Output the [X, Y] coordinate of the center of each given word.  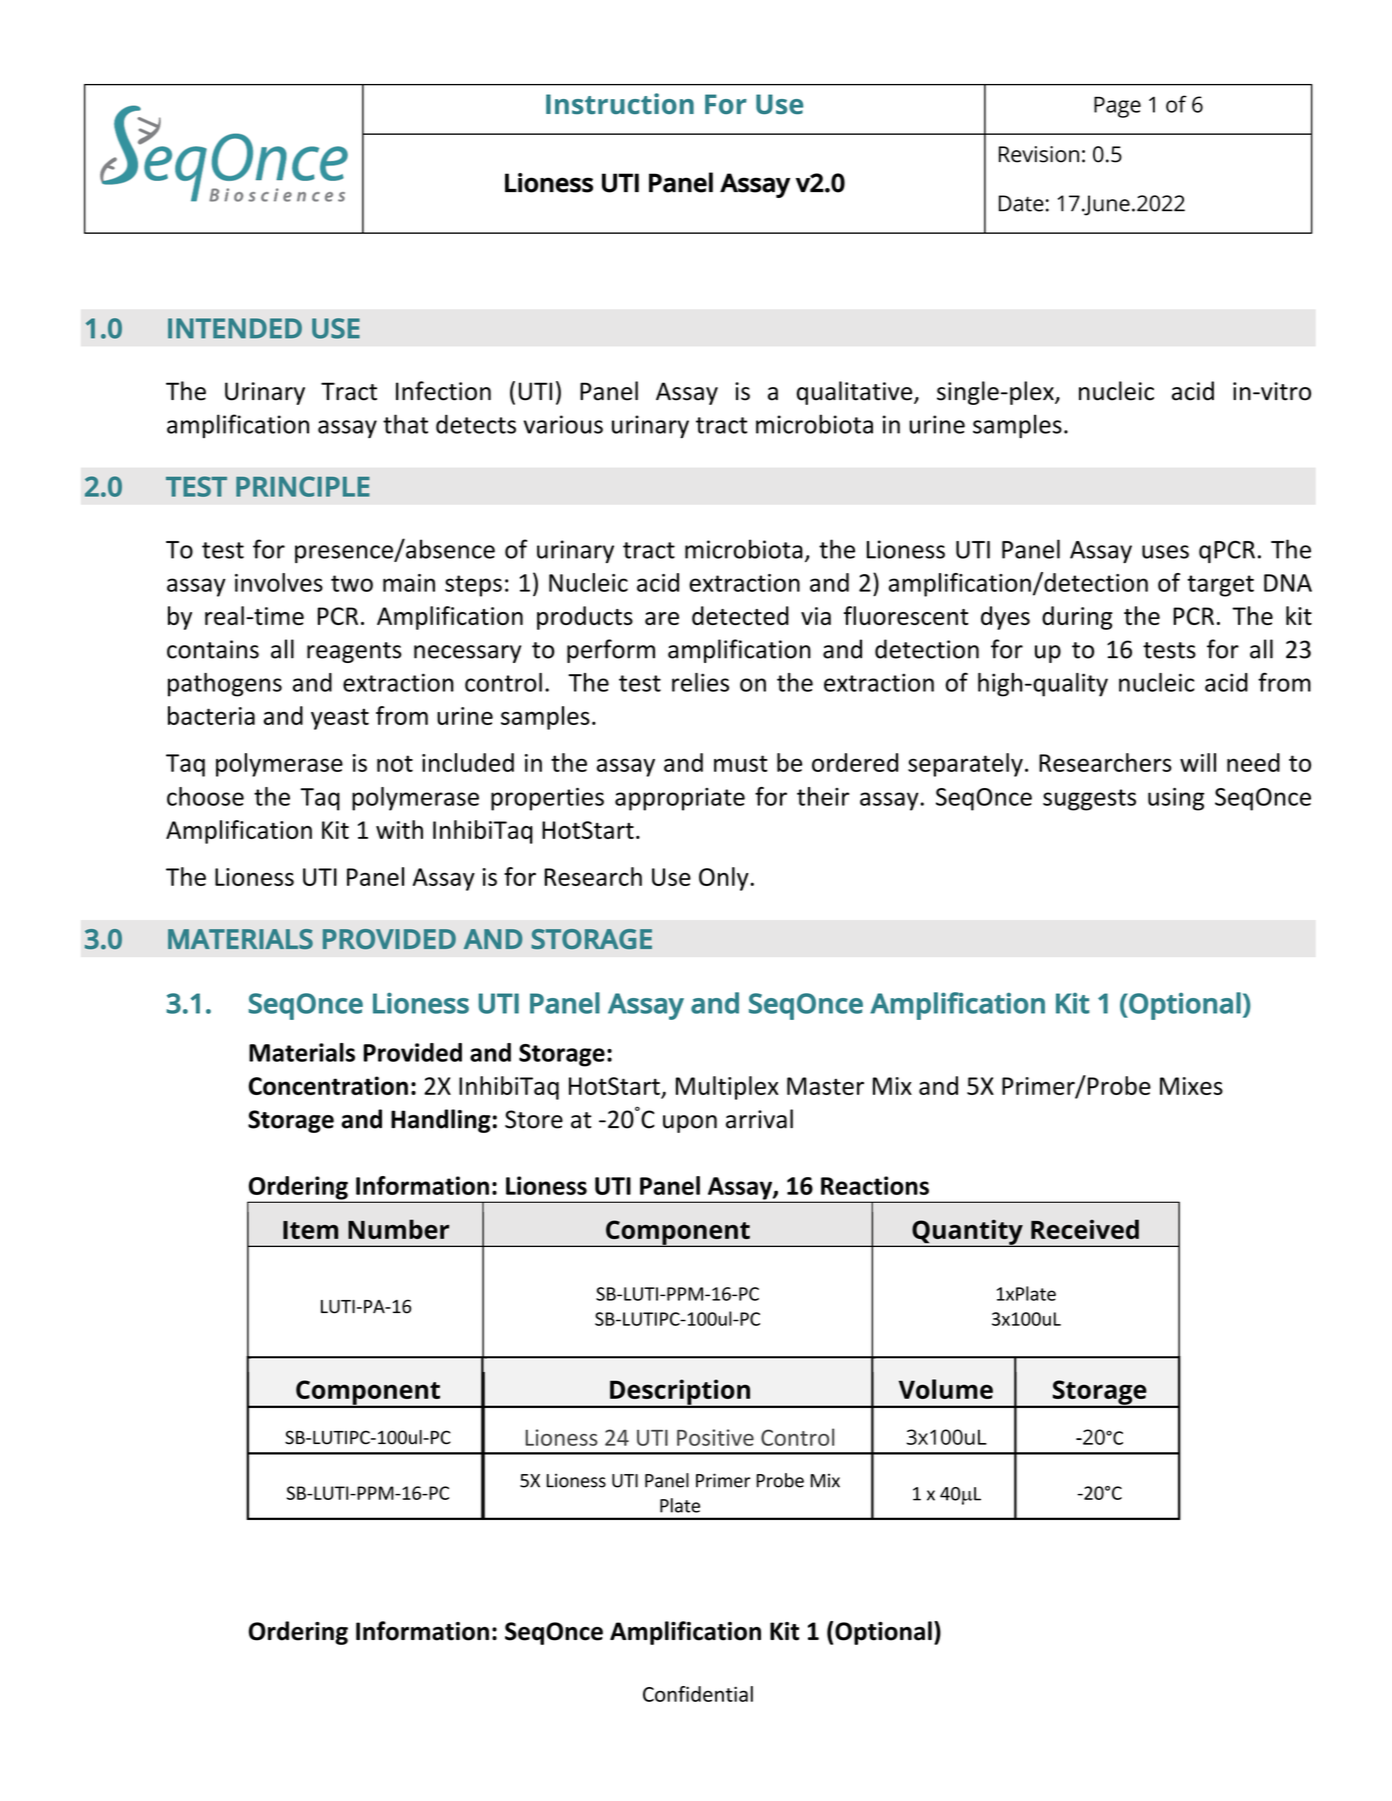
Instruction [620, 103]
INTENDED [235, 328]
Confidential [698, 1694]
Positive [715, 1437]
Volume [946, 1389]
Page [1117, 107]
